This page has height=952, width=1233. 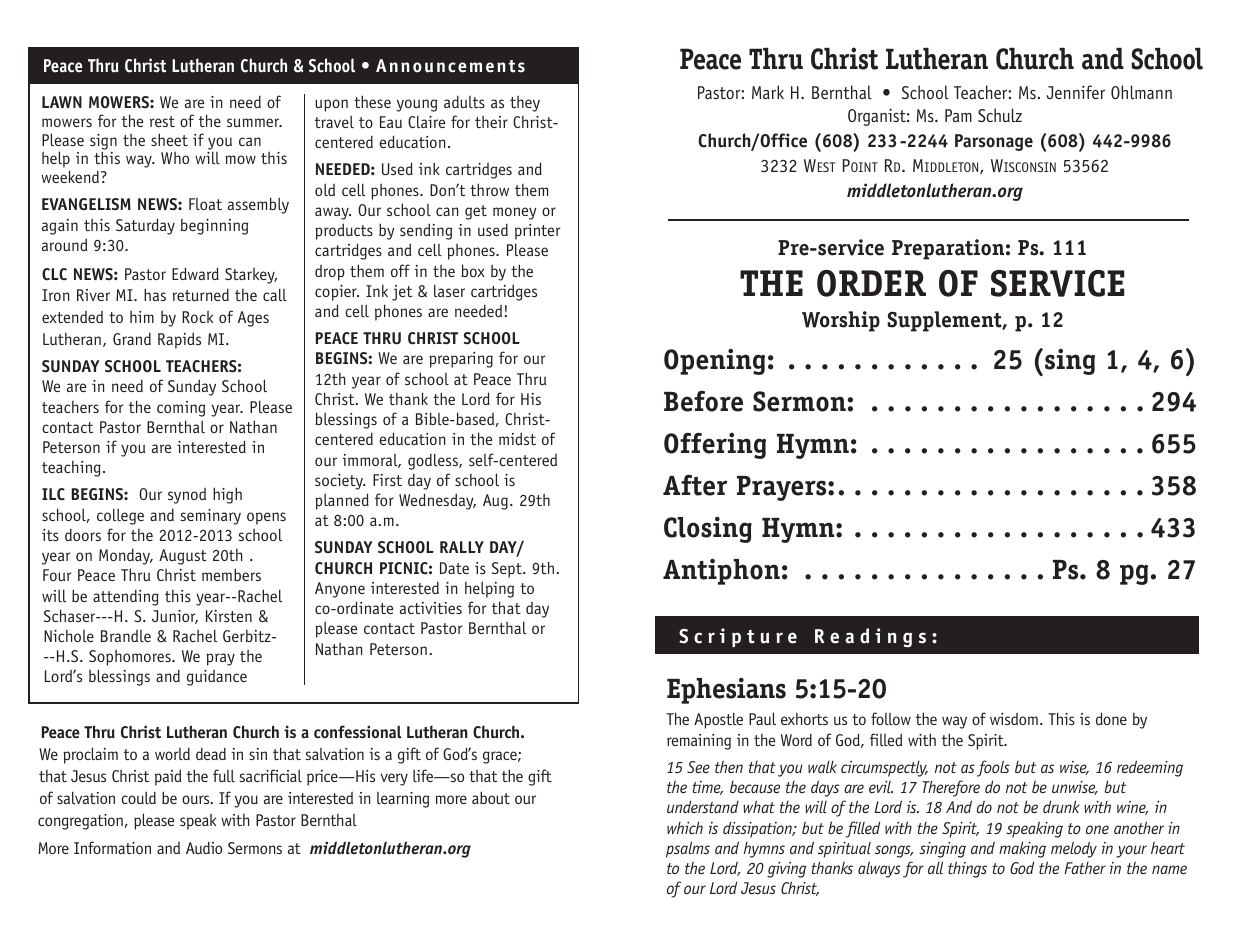 I want to click on Readings, so click(x=870, y=638).
